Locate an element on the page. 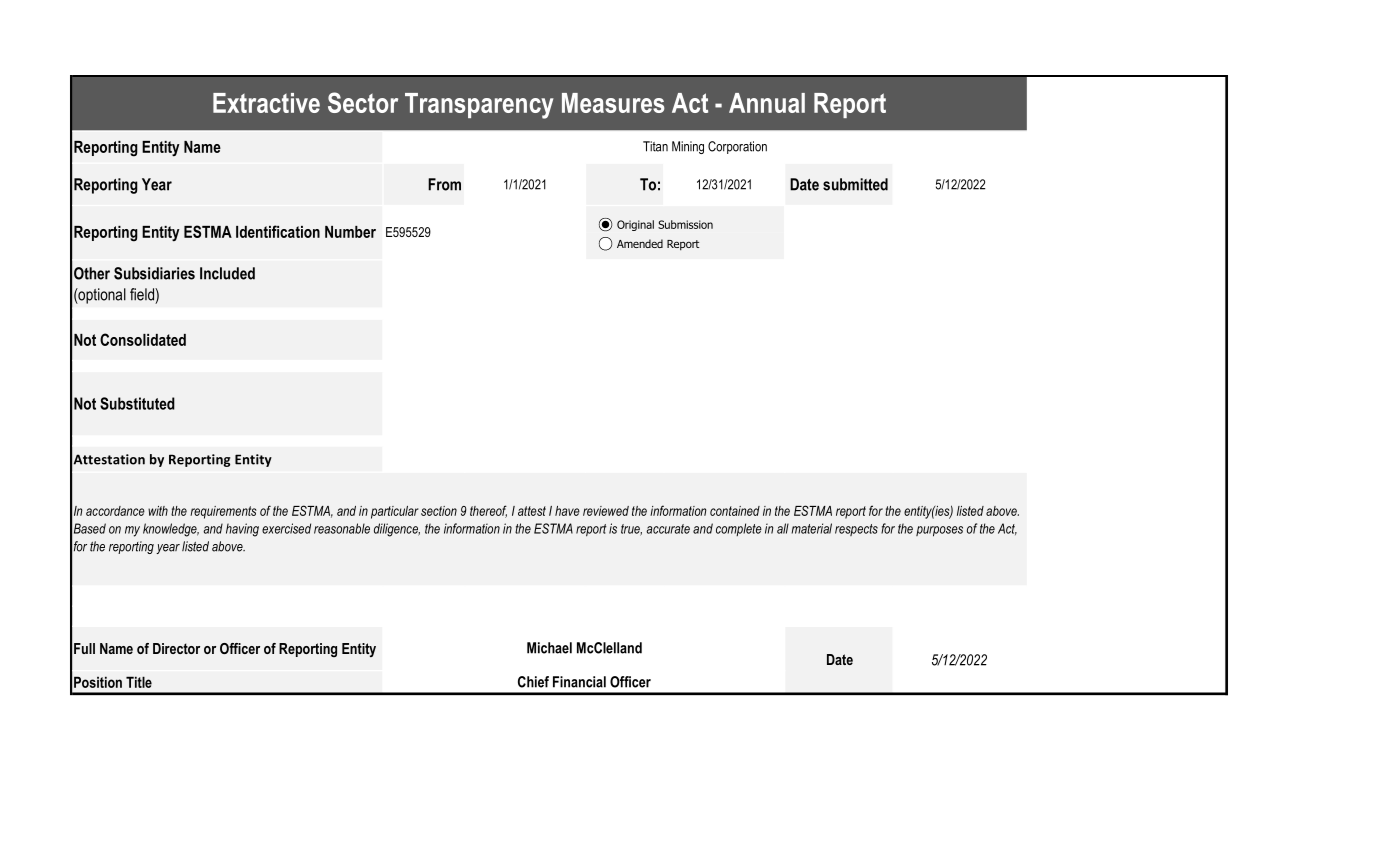 The image size is (1400, 850). Director is located at coordinates (176, 648).
